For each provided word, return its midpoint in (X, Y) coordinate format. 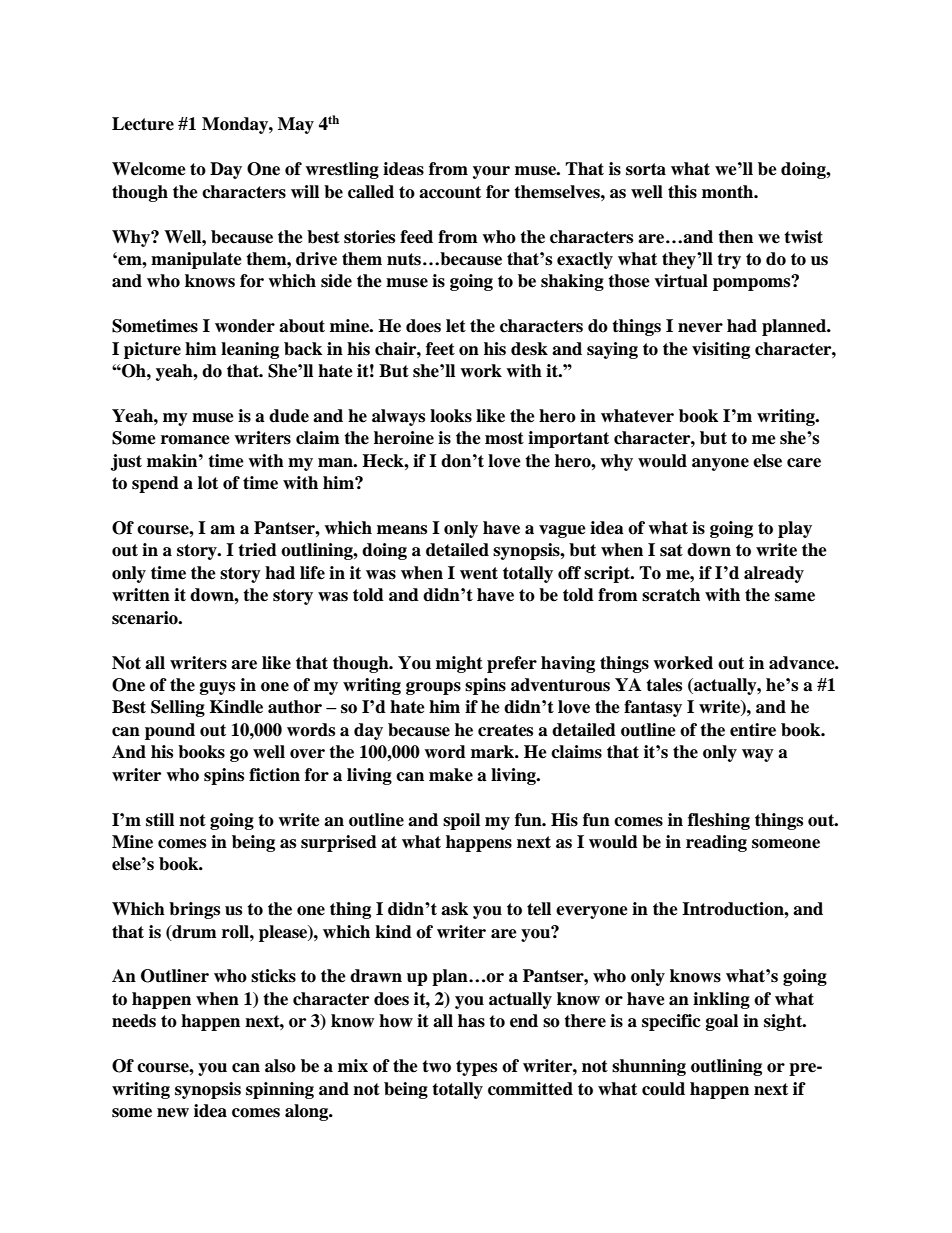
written (141, 595)
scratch (671, 595)
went (479, 573)
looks (451, 416)
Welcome (149, 169)
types (476, 1068)
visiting (721, 350)
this (682, 192)
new (173, 1113)
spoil (461, 821)
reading (716, 843)
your (491, 172)
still (160, 820)
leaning (250, 350)
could (663, 1089)
